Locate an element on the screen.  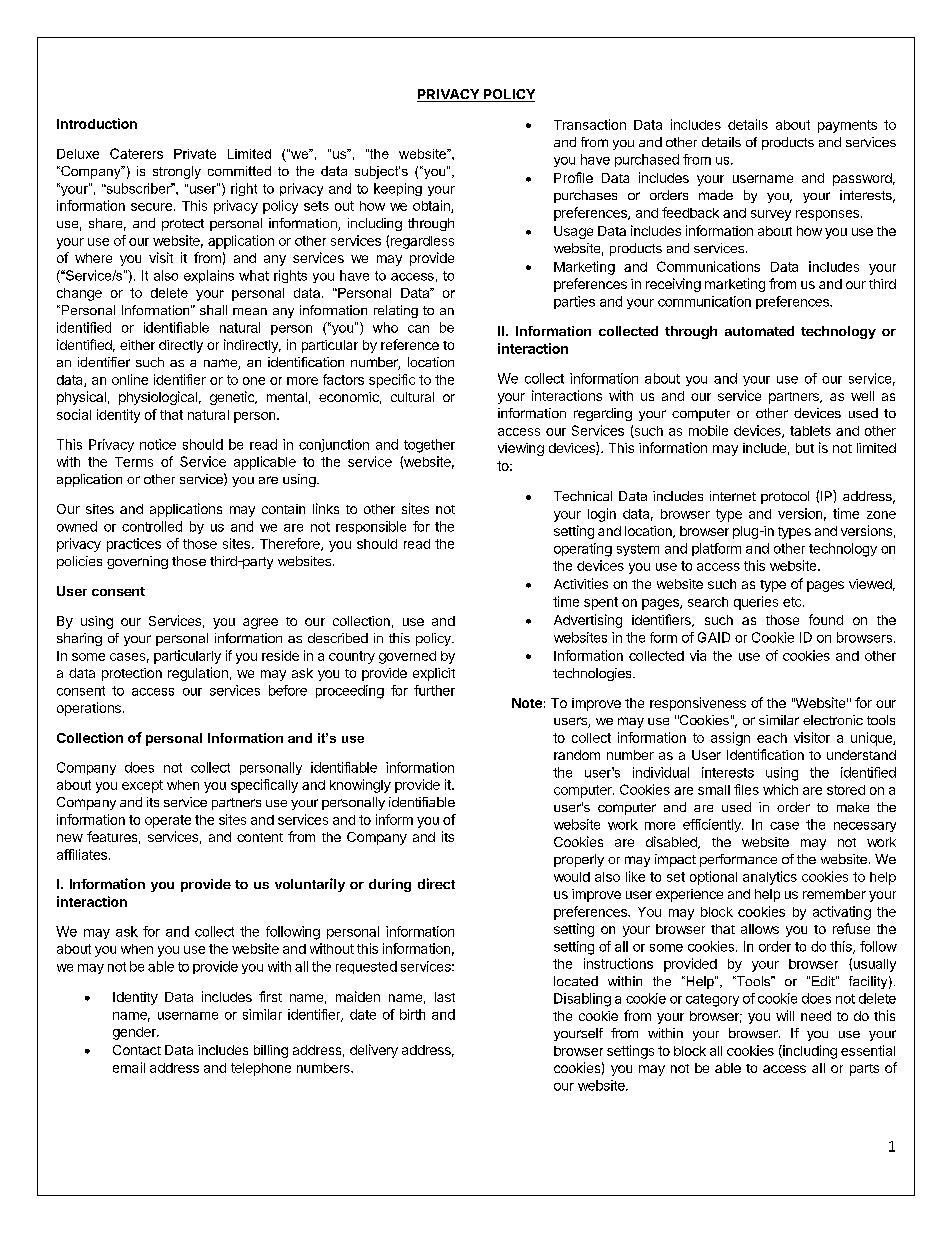
during is located at coordinates (390, 885).
